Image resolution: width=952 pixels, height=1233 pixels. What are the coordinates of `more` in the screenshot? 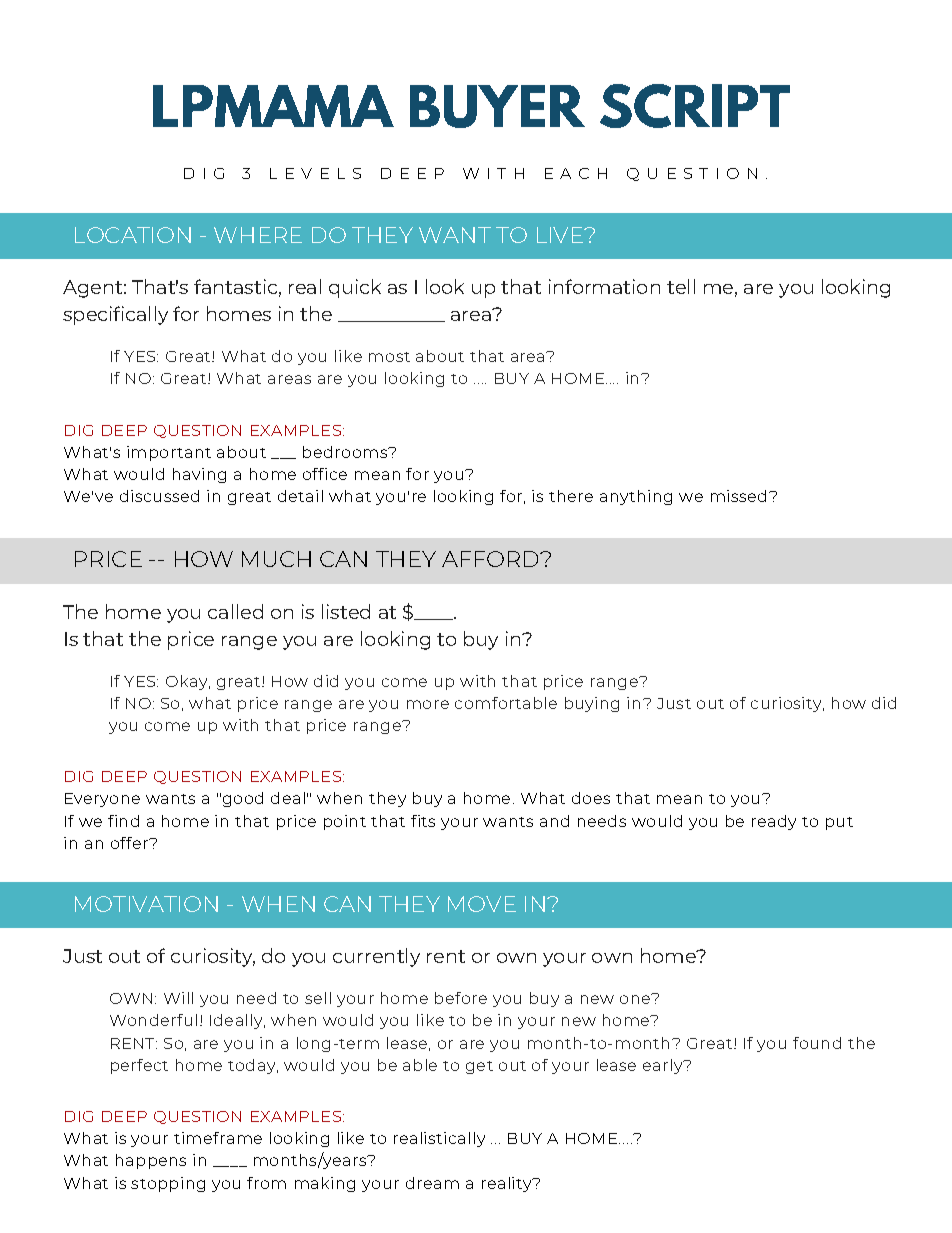 It's located at (428, 704).
